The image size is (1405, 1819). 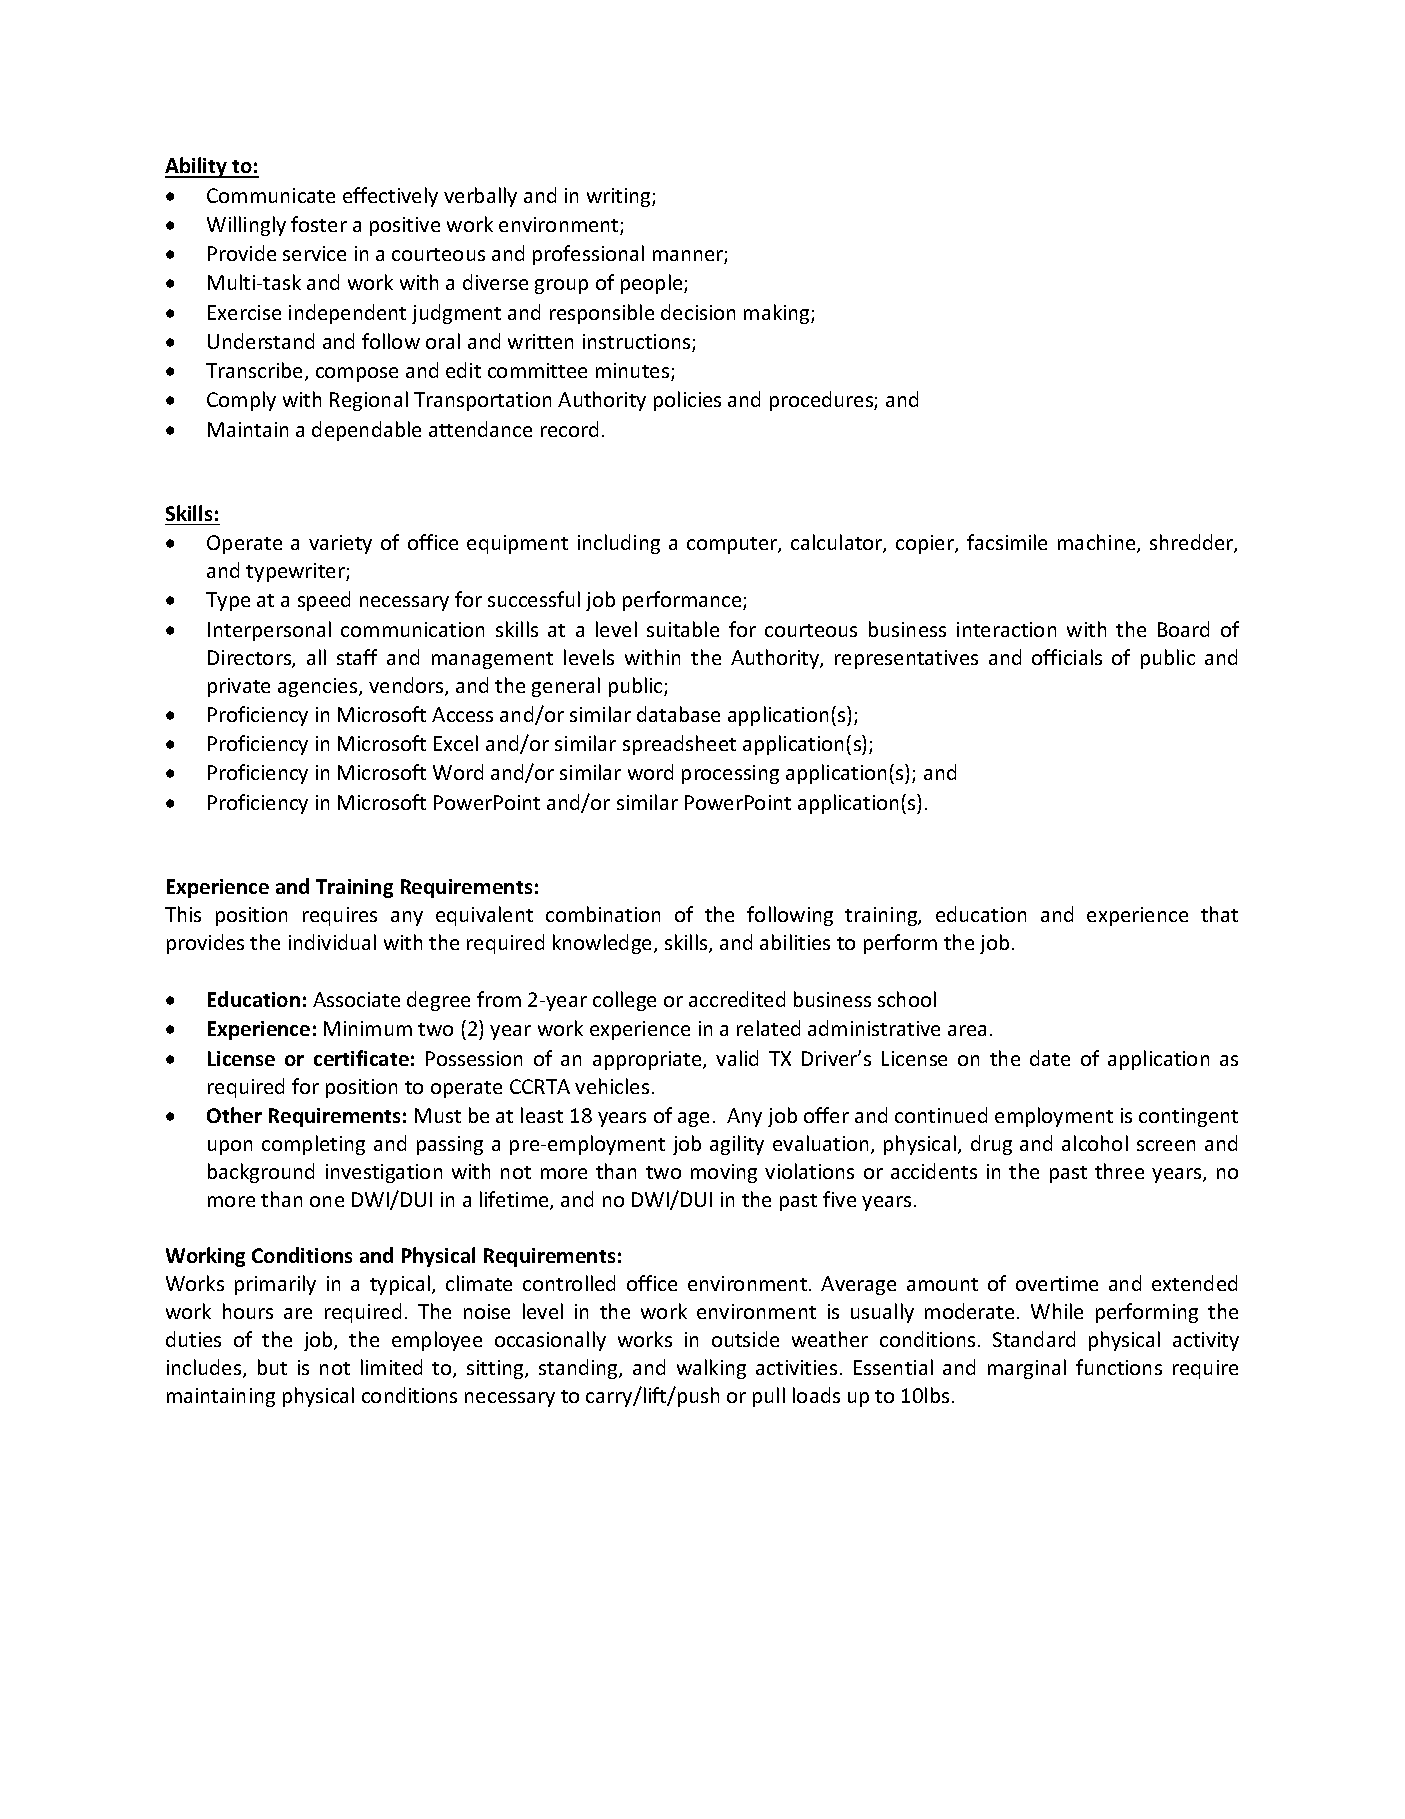 I want to click on decision, so click(x=698, y=312).
